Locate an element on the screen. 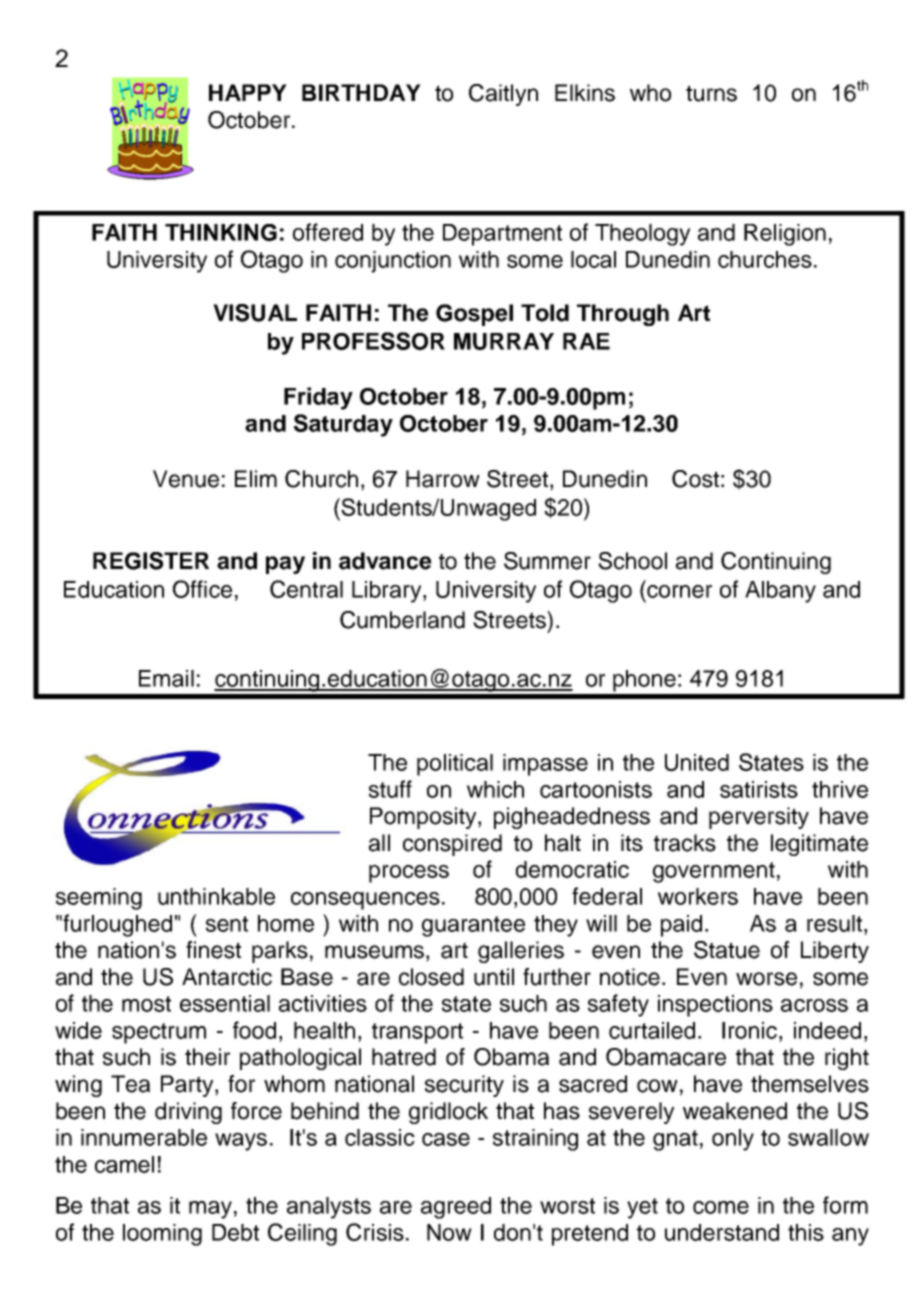  agreed is located at coordinates (456, 1208).
